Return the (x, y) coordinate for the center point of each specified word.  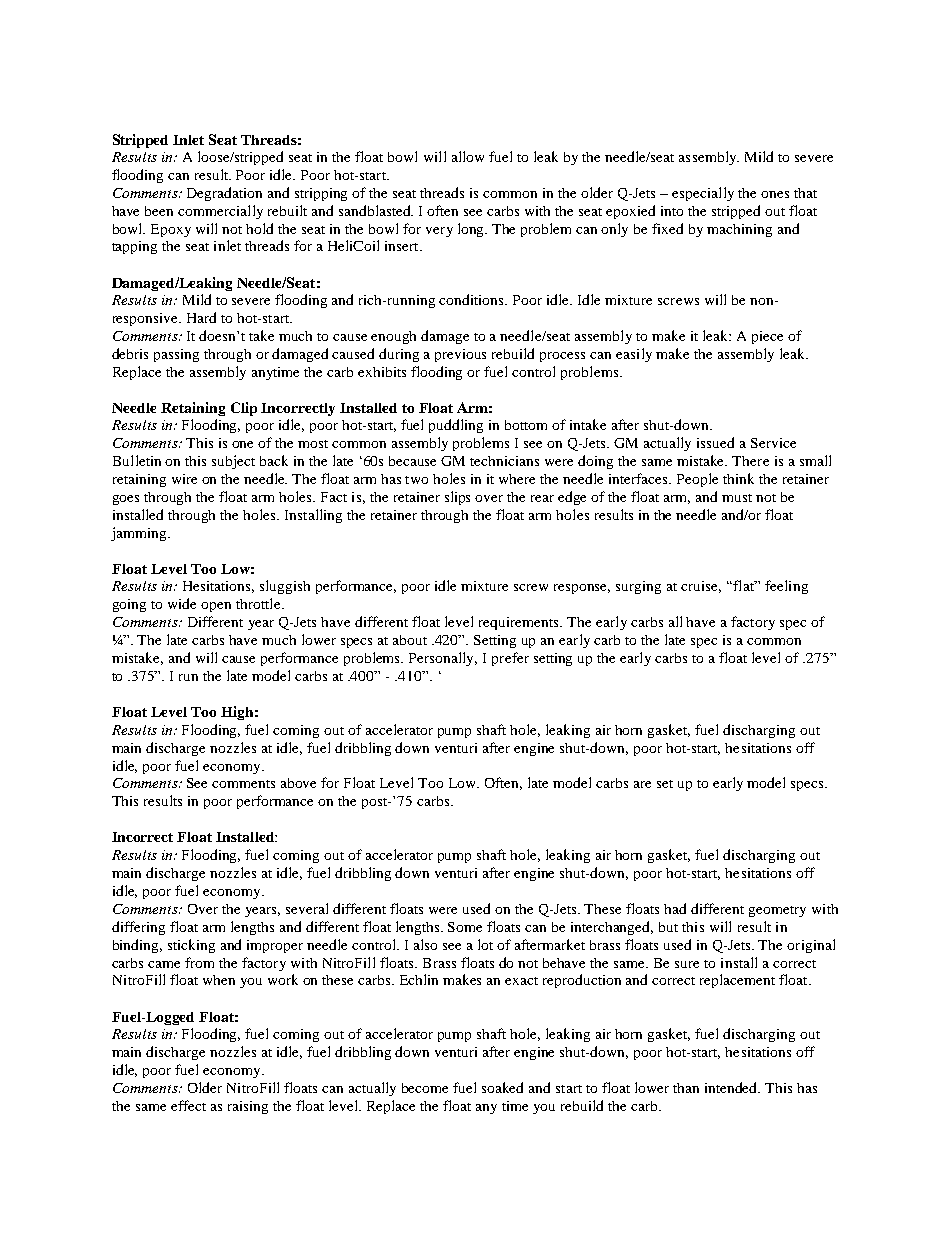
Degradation (224, 194)
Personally (443, 659)
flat (744, 585)
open (216, 607)
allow (468, 156)
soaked (502, 1087)
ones (775, 194)
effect (188, 1105)
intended (732, 1087)
